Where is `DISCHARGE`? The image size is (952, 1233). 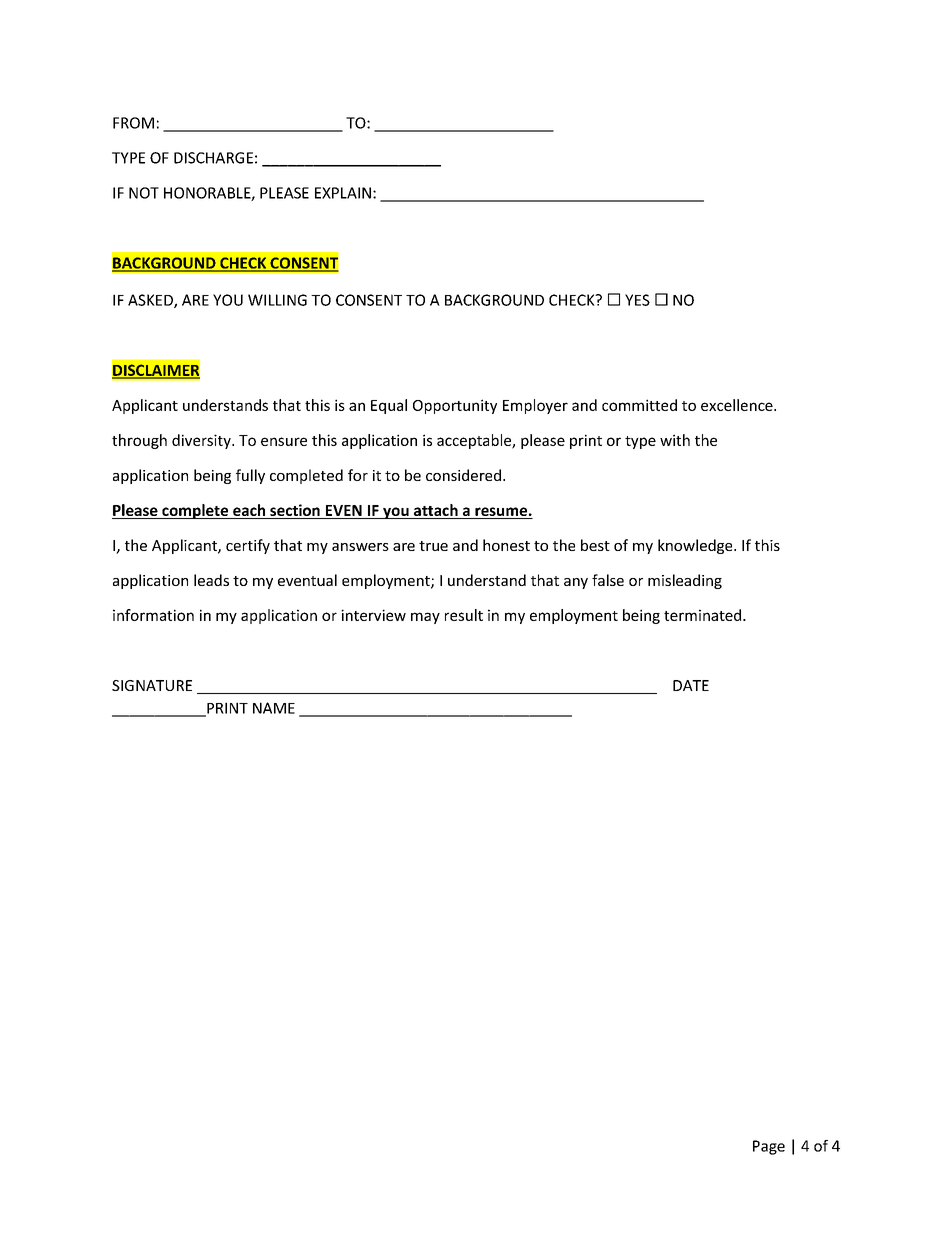
DISCHARGE is located at coordinates (213, 158).
